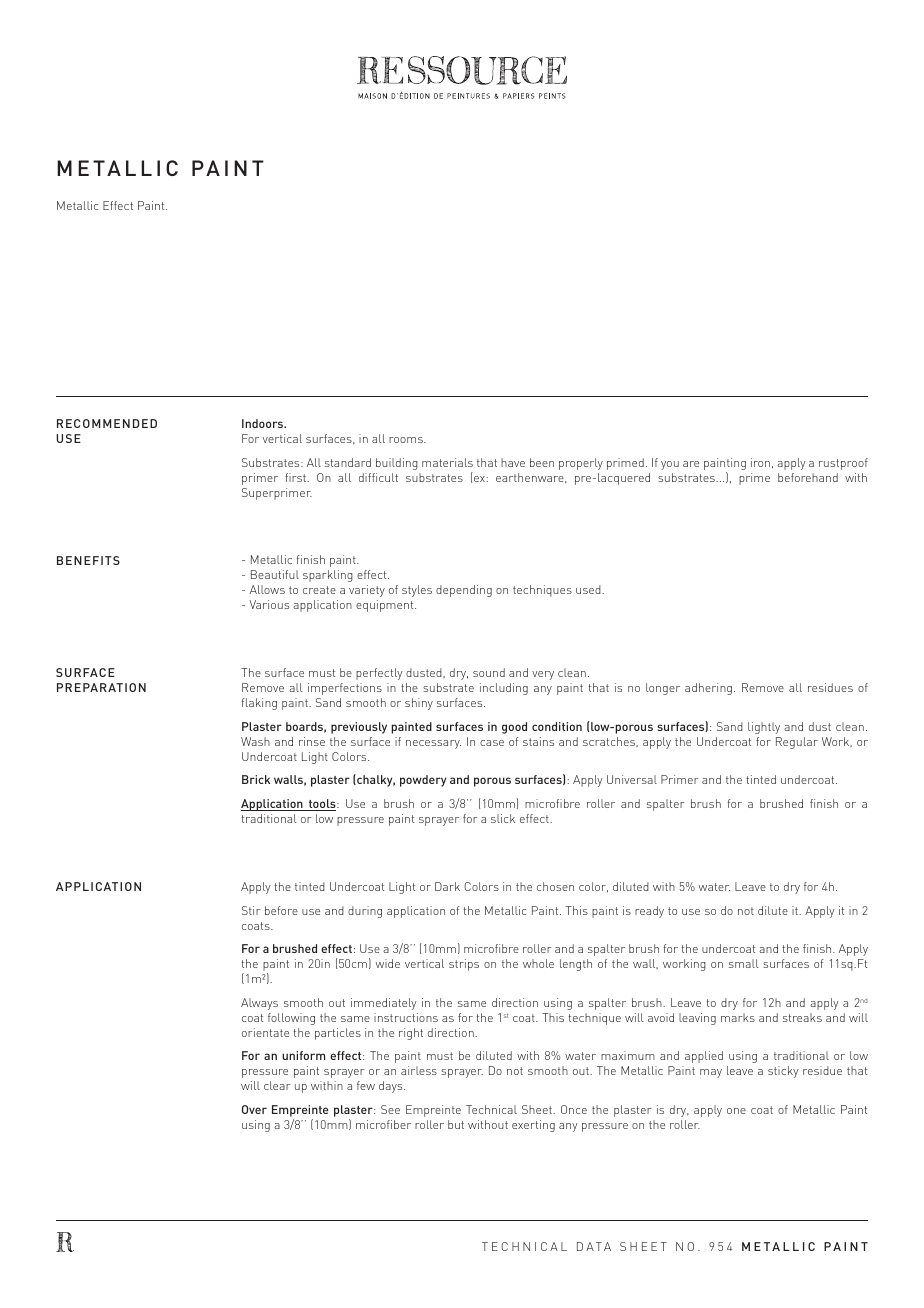 The height and width of the screenshot is (1308, 924). I want to click on Over, so click(254, 1109).
